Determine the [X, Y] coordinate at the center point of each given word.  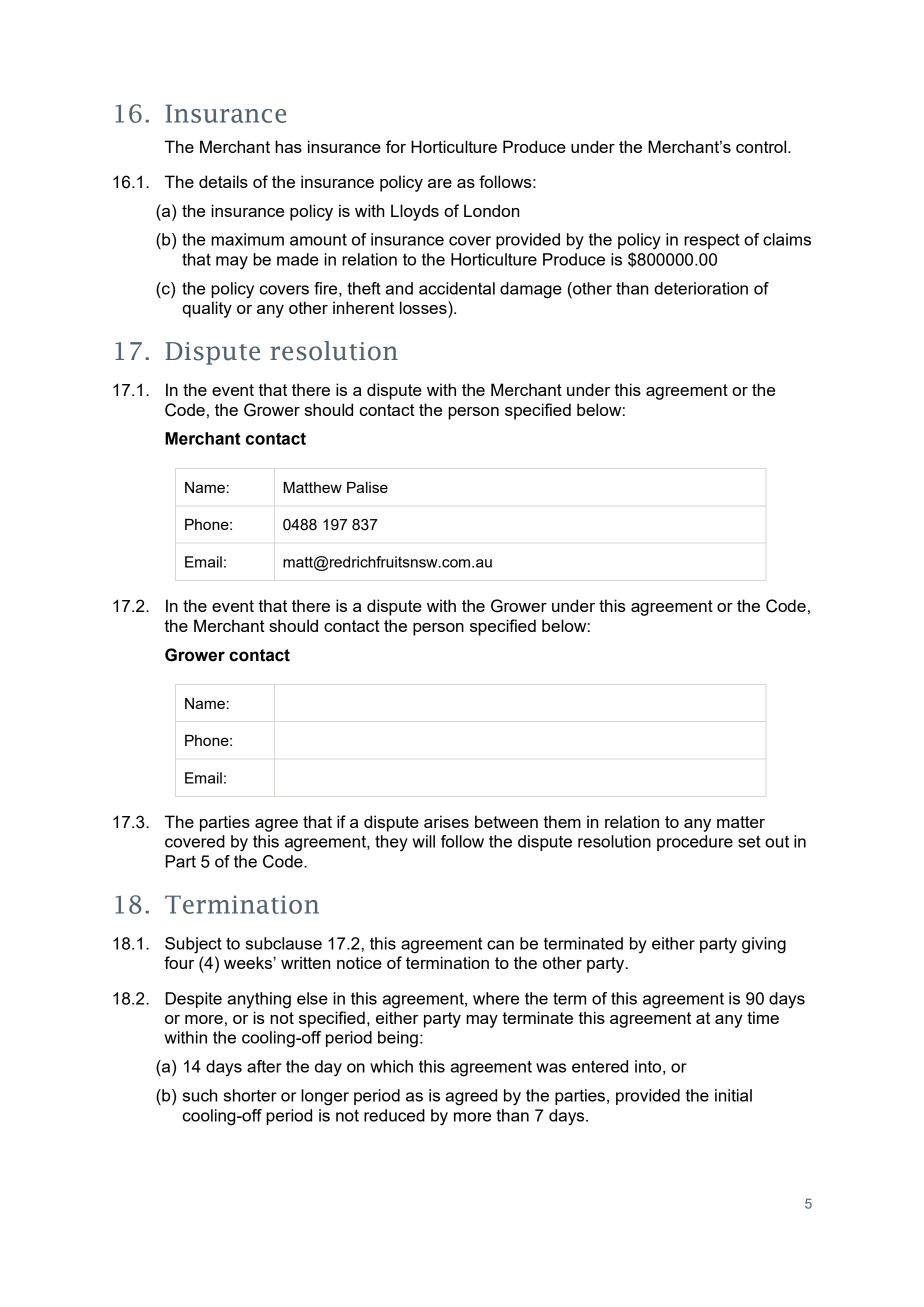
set [749, 841]
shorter [250, 1095]
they [391, 843]
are [440, 183]
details [223, 181]
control [762, 146]
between [506, 821]
